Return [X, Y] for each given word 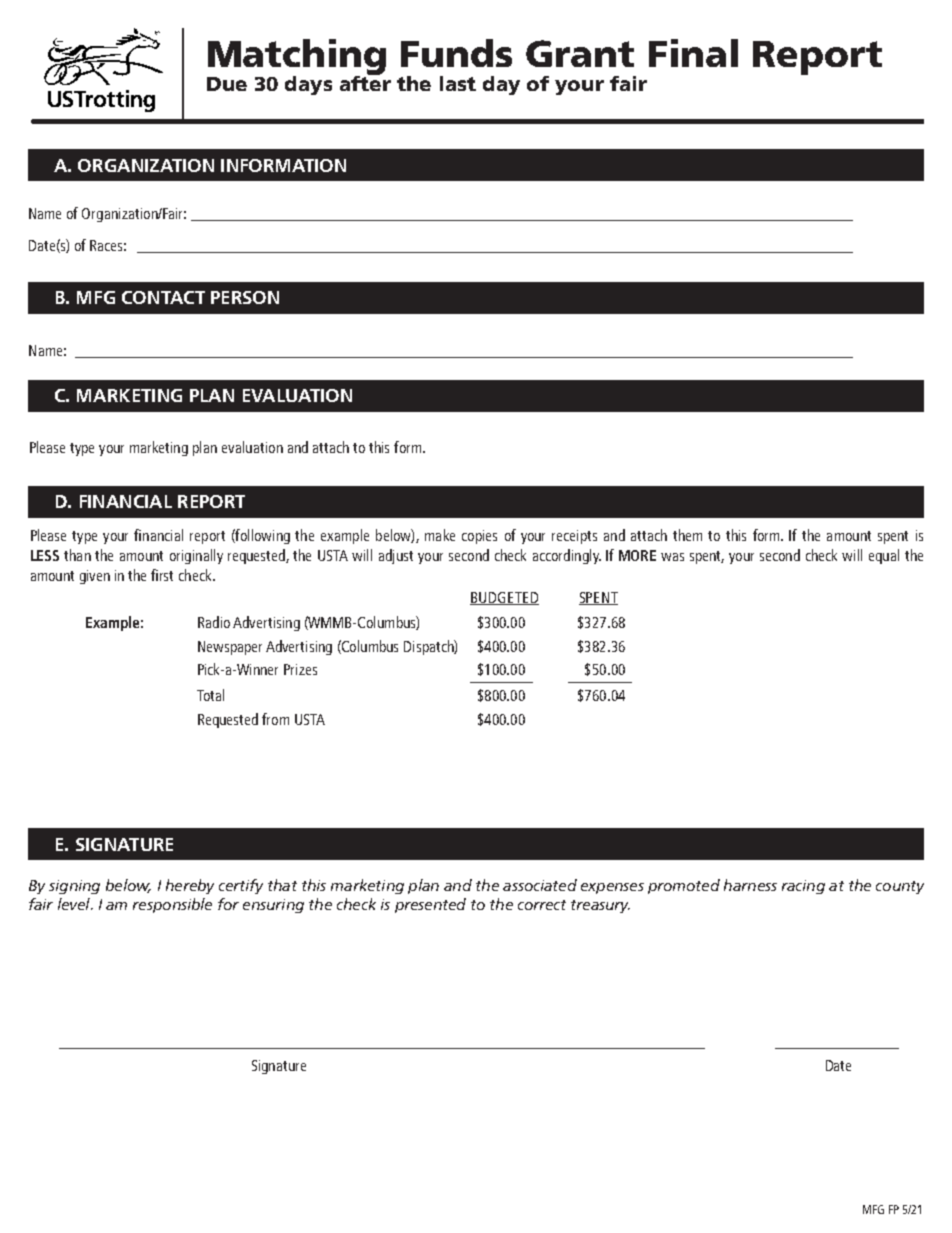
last [458, 83]
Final [693, 53]
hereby [190, 886]
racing [803, 887]
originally [196, 556]
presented [430, 905]
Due [227, 84]
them [687, 535]
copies [479, 537]
